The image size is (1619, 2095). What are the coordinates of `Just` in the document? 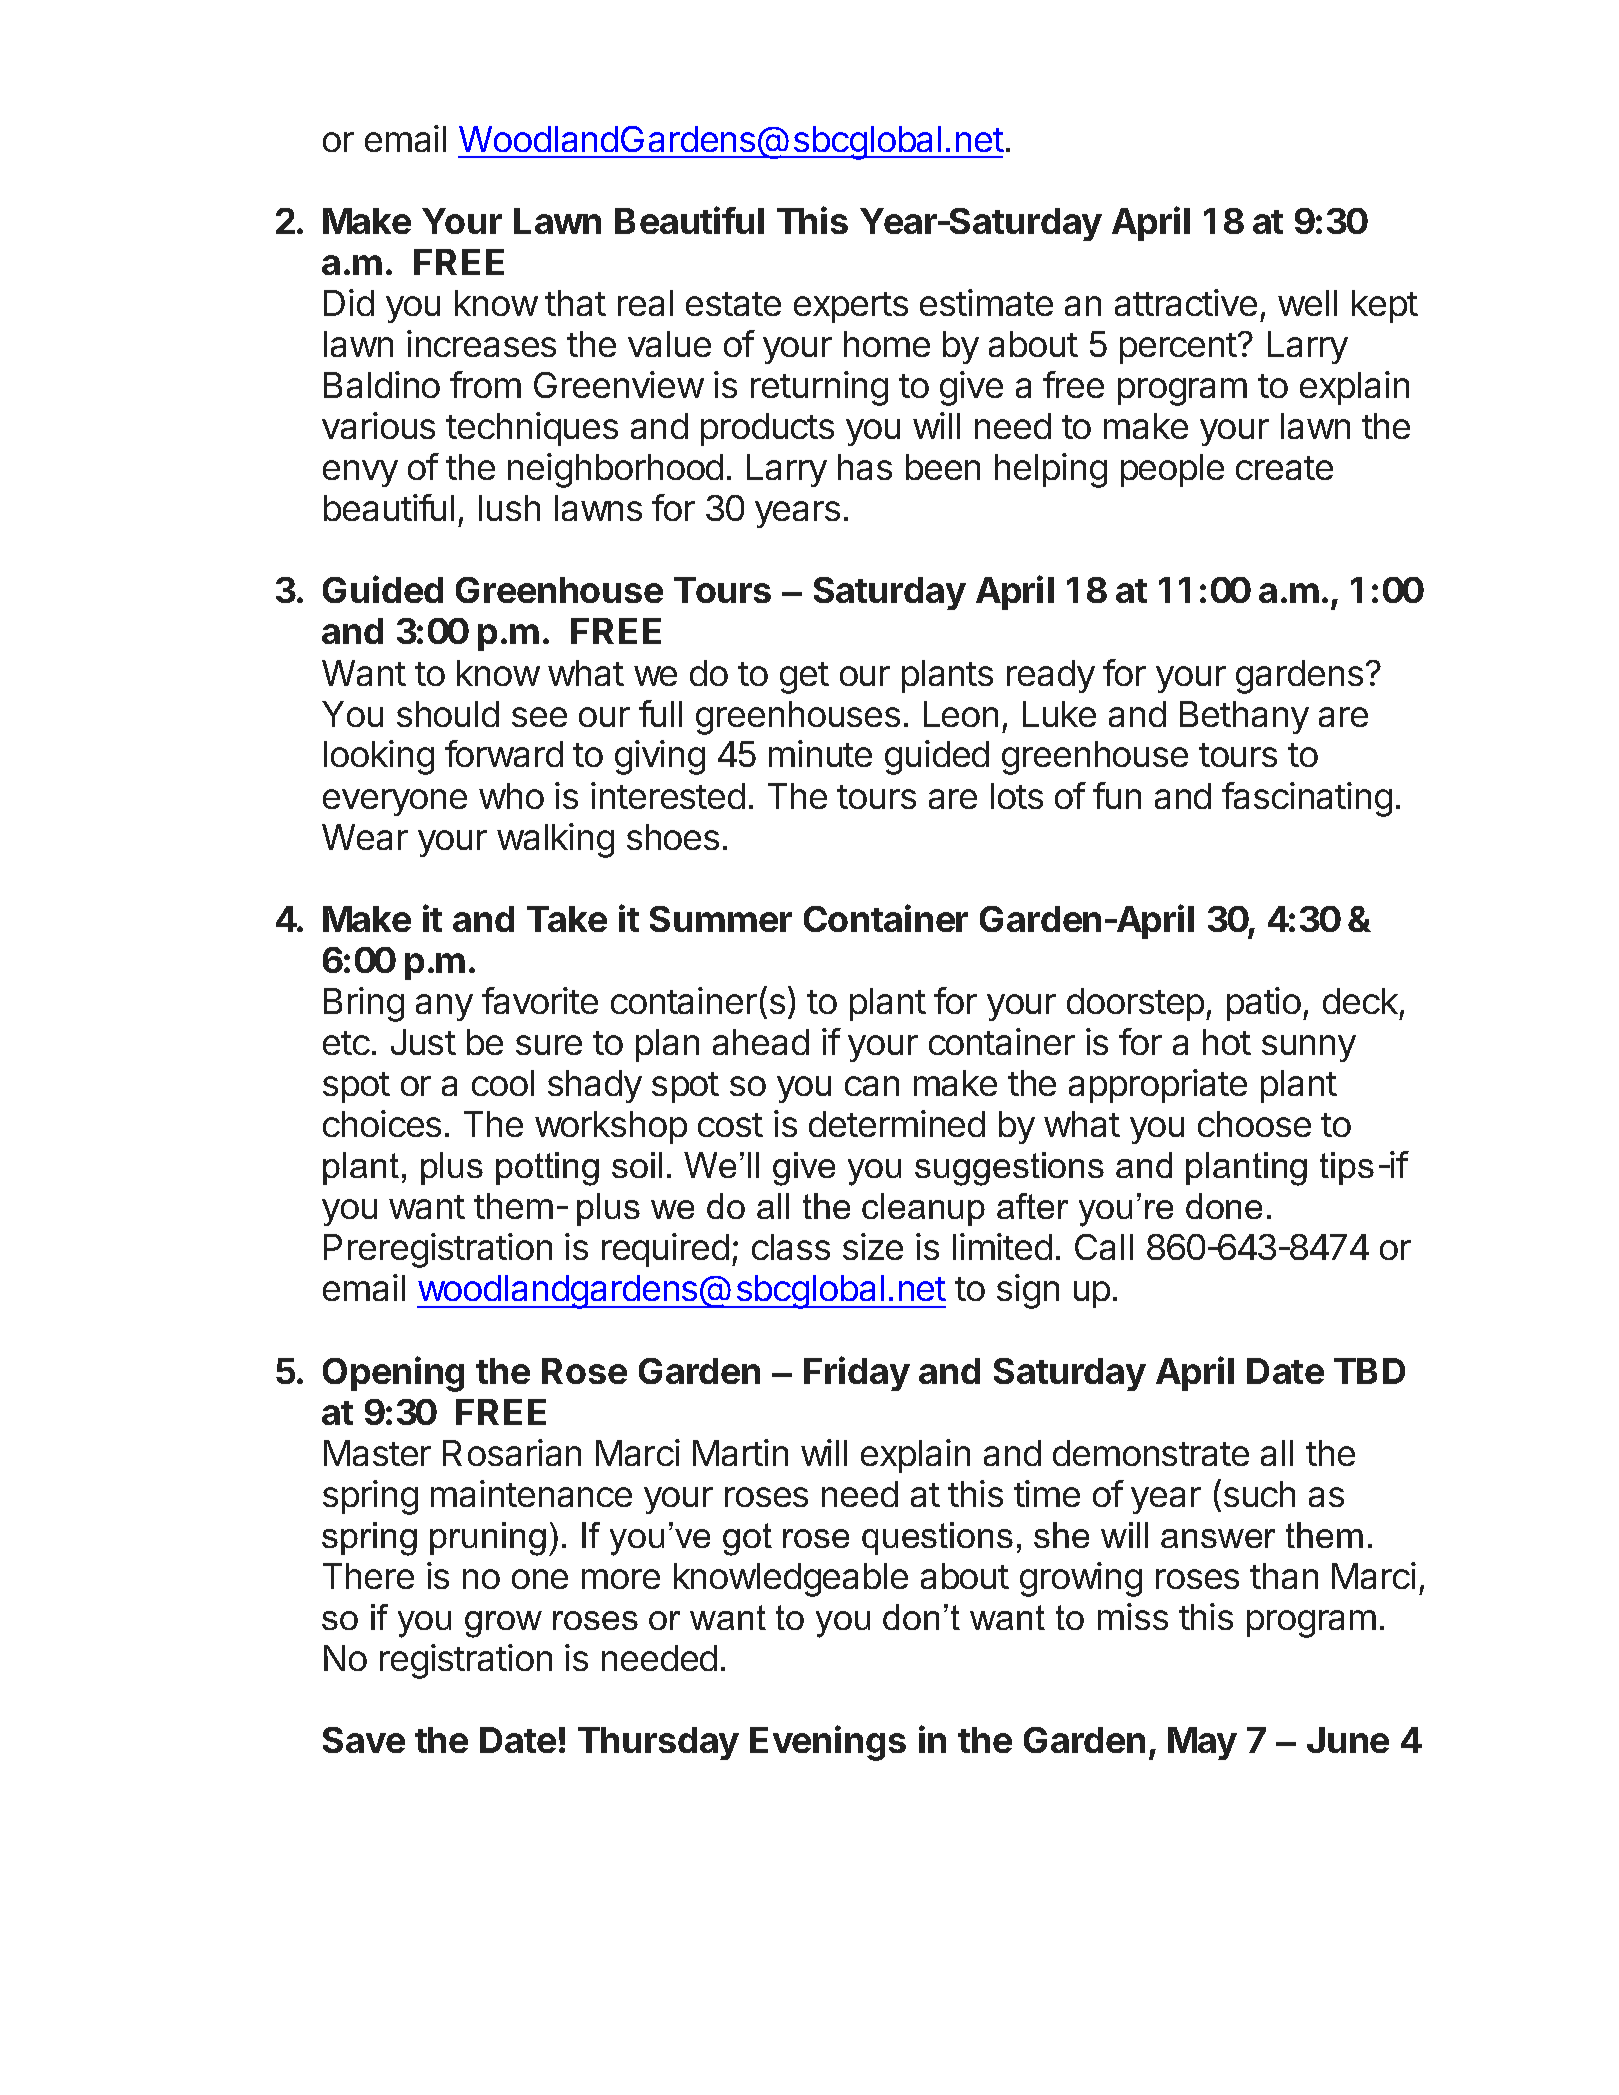 It's located at (423, 1042).
